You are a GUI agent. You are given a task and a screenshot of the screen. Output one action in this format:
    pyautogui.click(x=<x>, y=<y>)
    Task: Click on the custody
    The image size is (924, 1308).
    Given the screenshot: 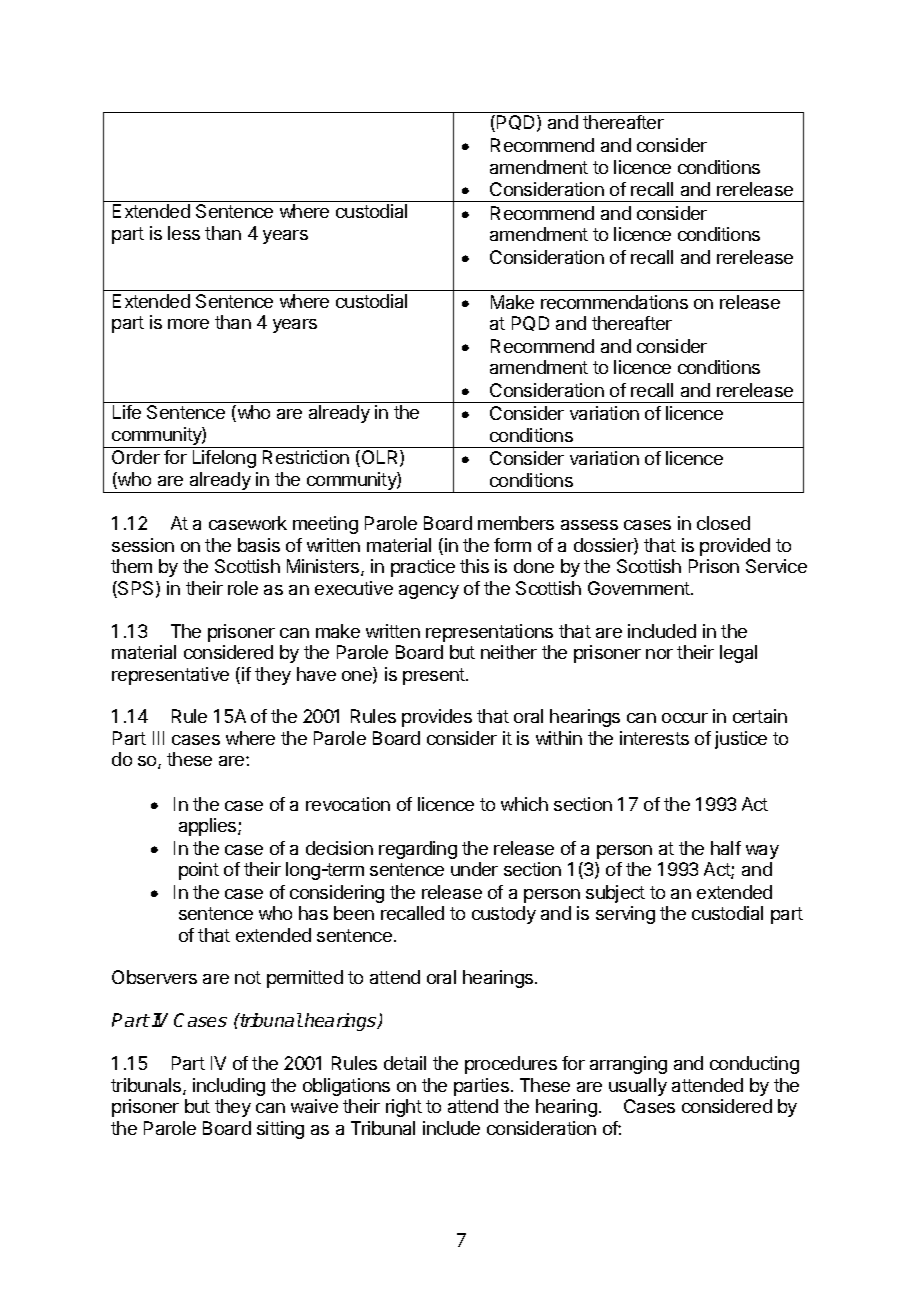 What is the action you would take?
    pyautogui.click(x=504, y=915)
